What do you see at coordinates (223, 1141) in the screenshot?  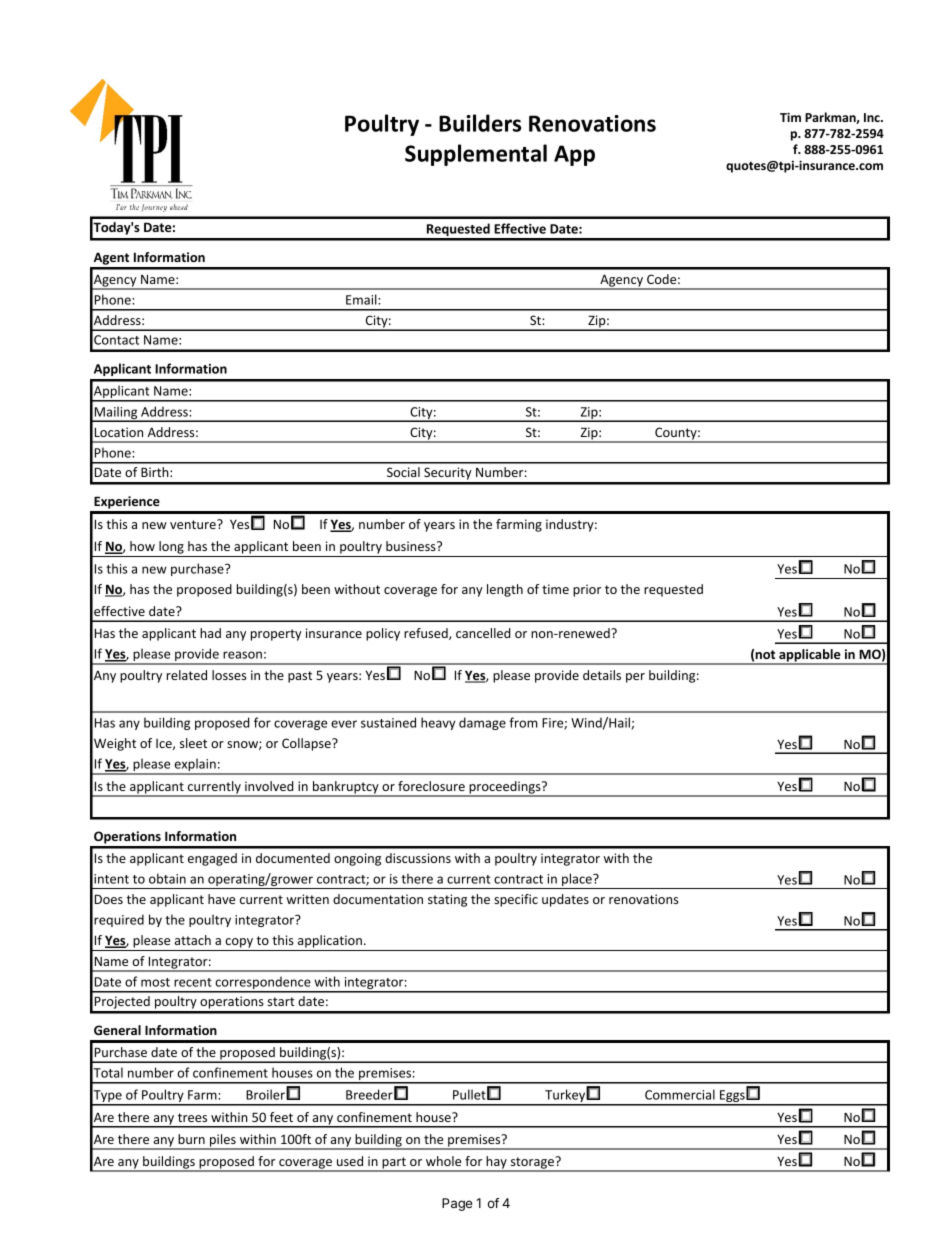 I see `piles` at bounding box center [223, 1141].
